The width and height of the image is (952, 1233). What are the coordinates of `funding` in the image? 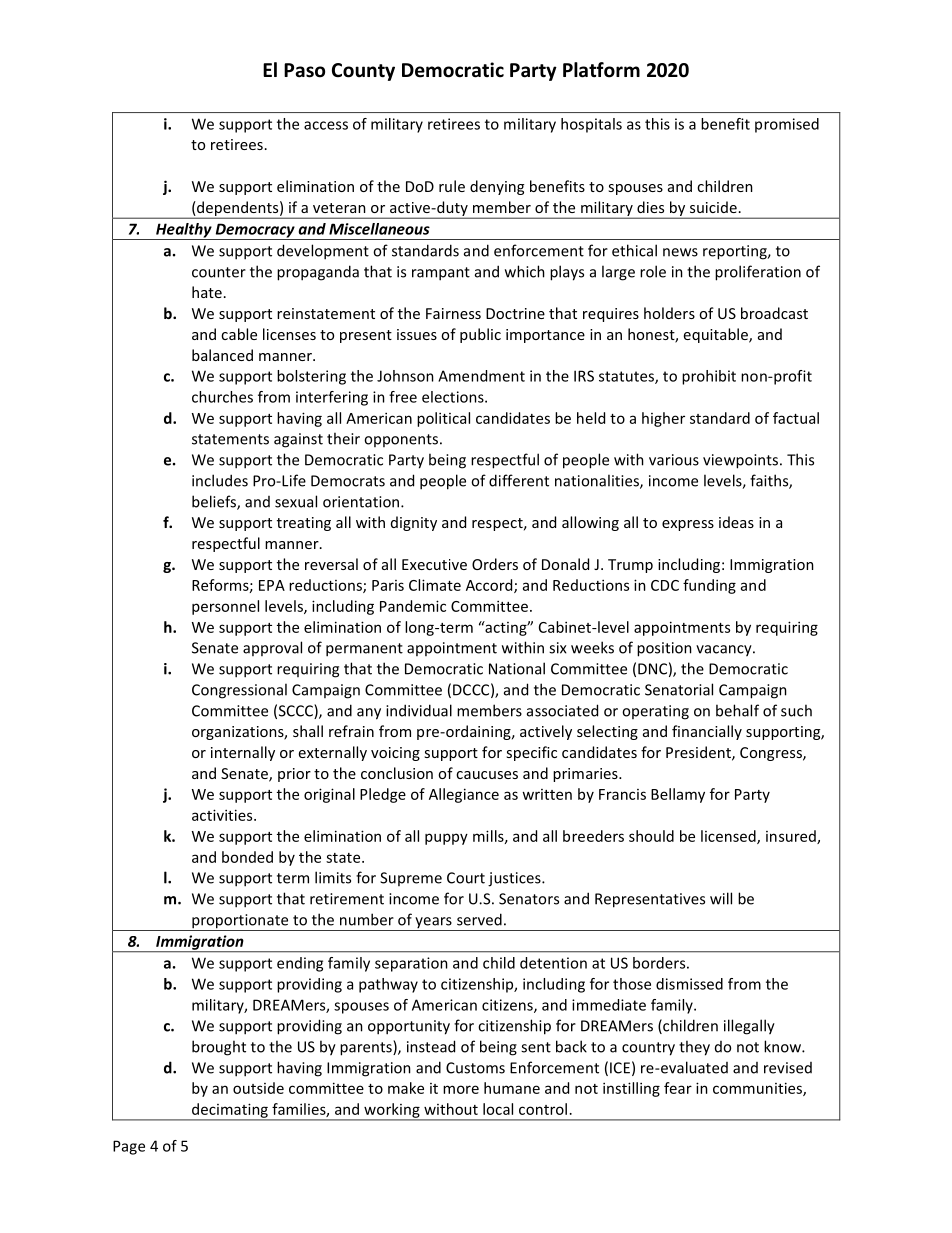 It's located at (709, 586).
